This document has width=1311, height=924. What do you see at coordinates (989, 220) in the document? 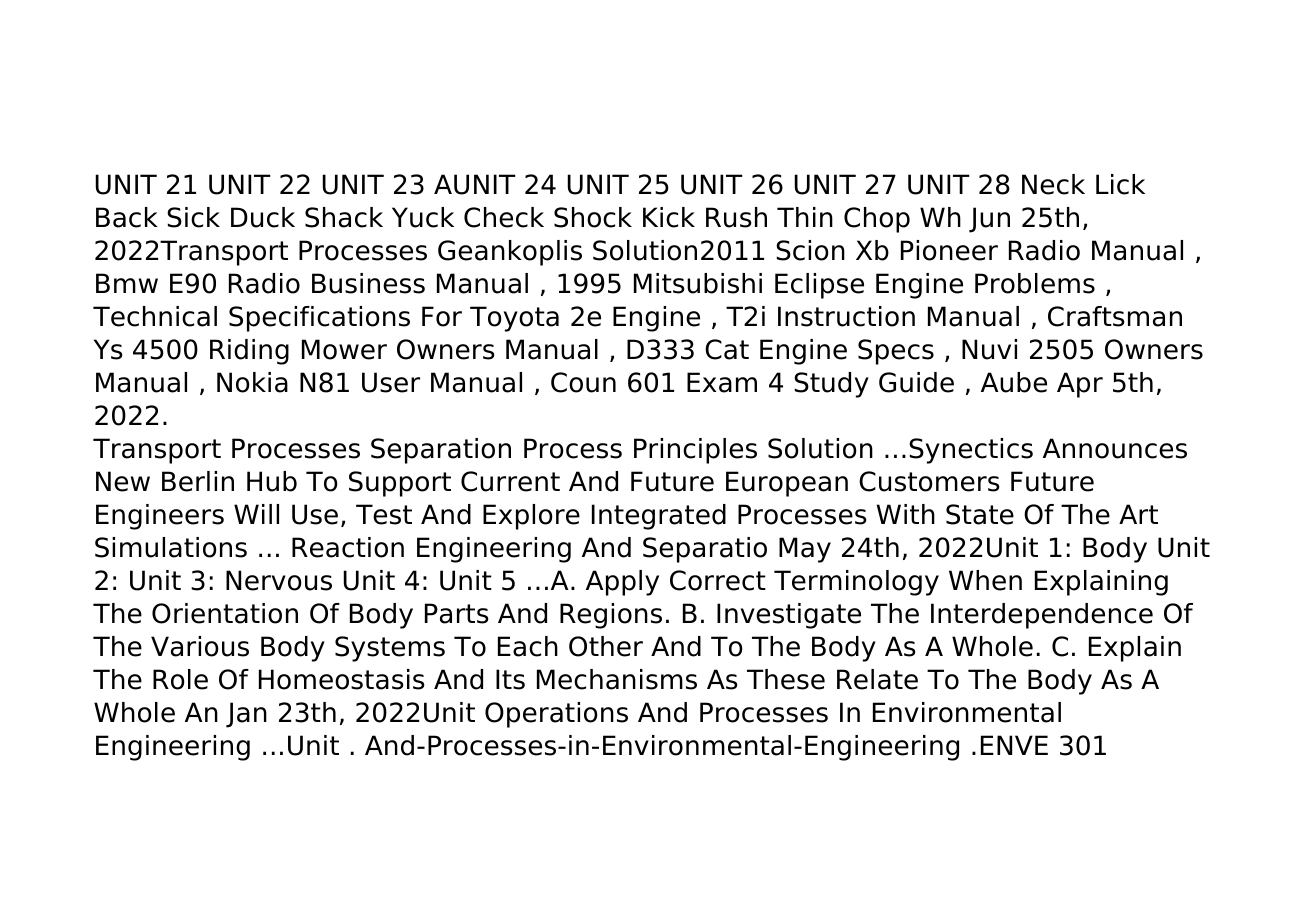
I see `Jun` at bounding box center [989, 220].
